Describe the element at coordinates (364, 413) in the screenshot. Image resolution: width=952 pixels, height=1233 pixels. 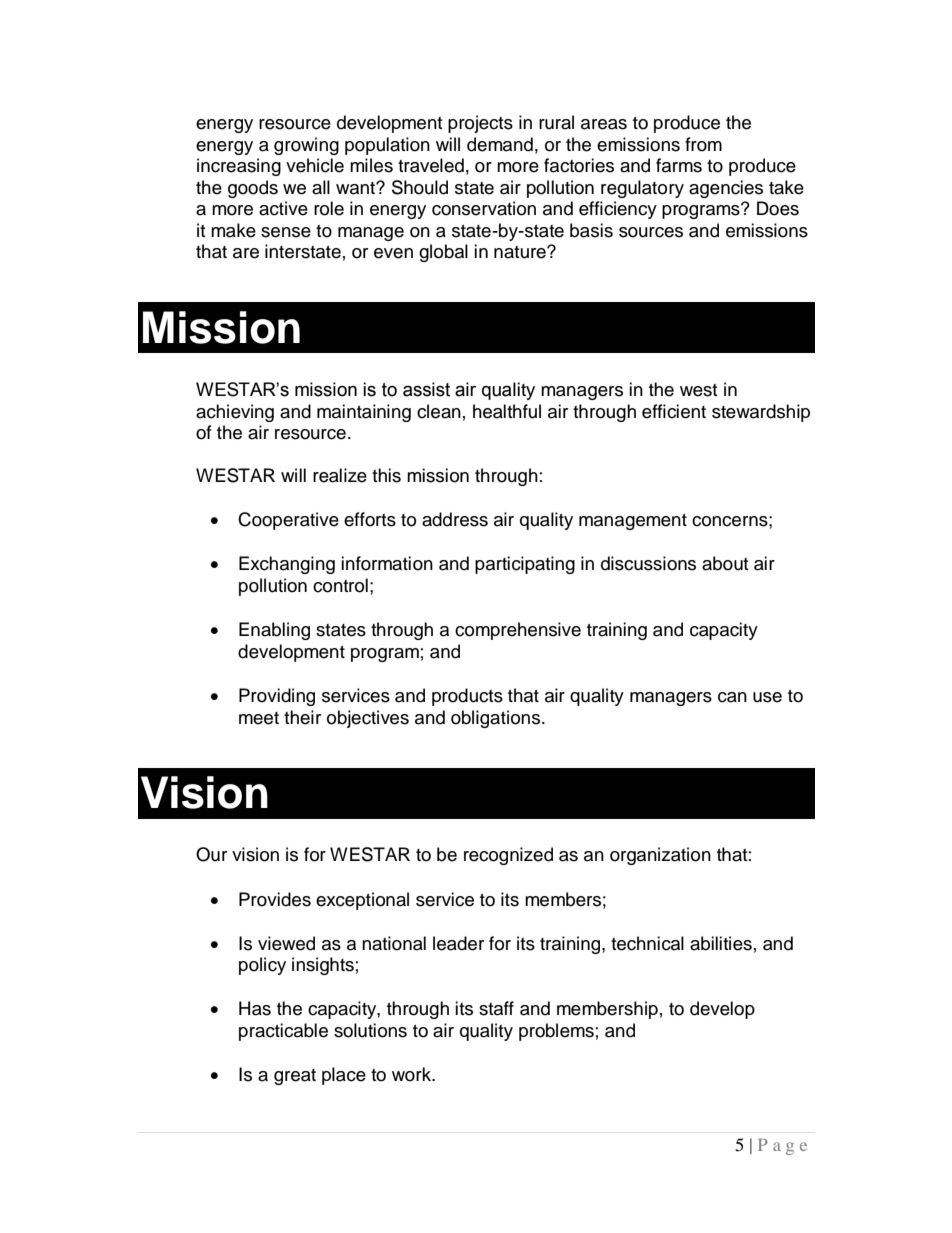
I see `maintaining` at that location.
